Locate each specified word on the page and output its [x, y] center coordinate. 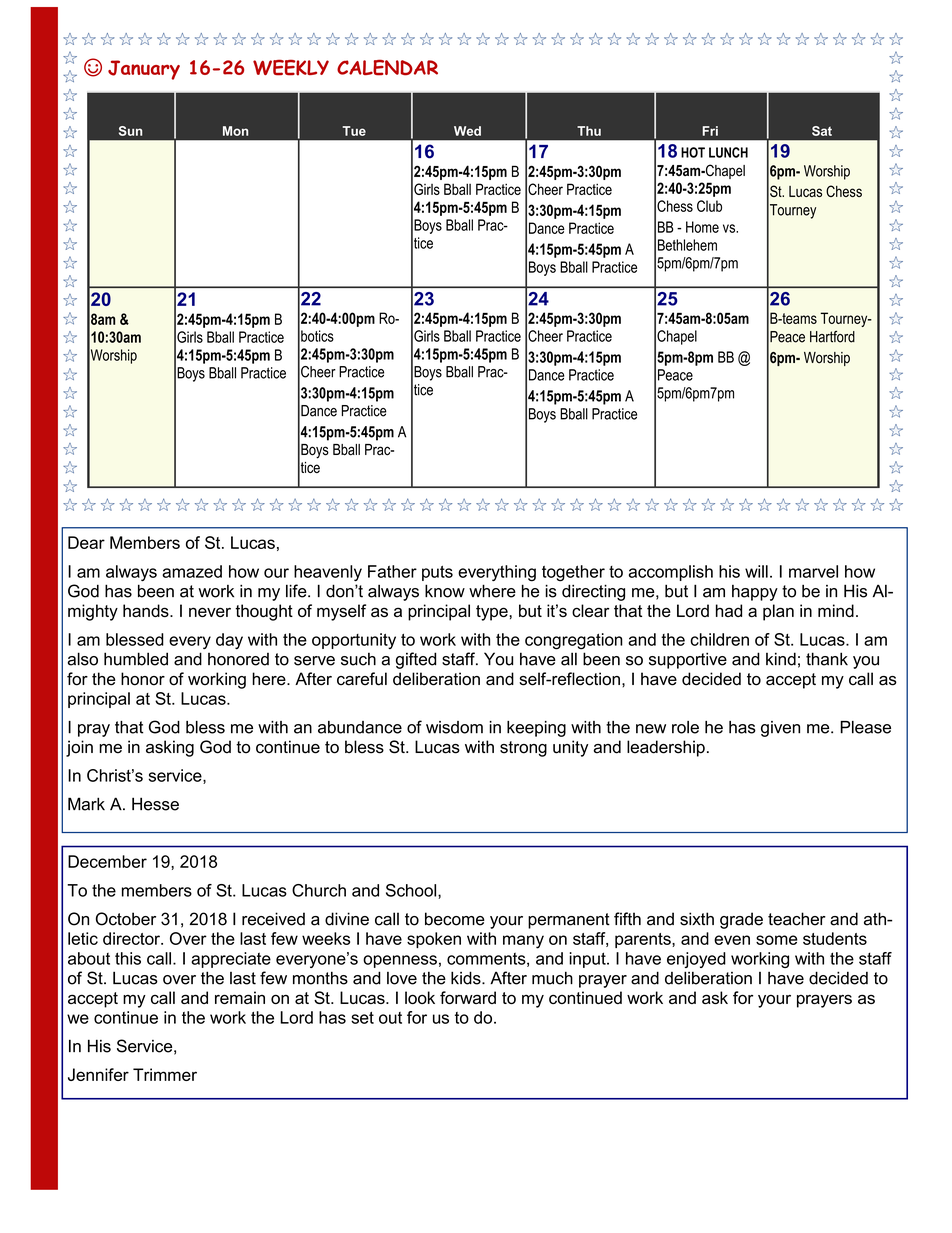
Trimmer [165, 1074]
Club [709, 206]
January [144, 70]
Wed [467, 131]
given [780, 729]
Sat [822, 131]
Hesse [155, 804]
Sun [130, 131]
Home [702, 227]
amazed [192, 571]
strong [523, 749]
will [756, 571]
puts [437, 573]
